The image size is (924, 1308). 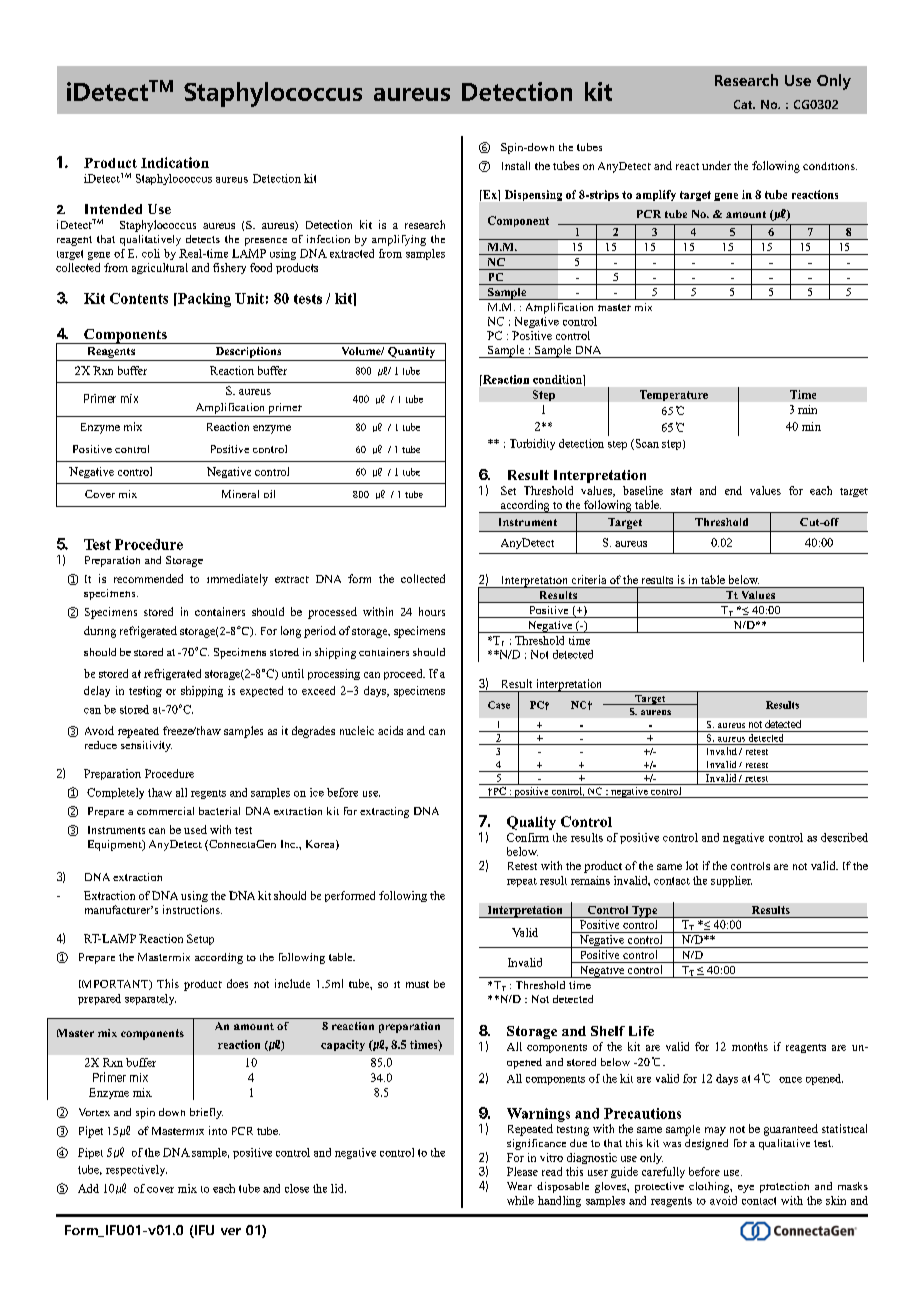 I want to click on Indication, so click(x=175, y=162).
